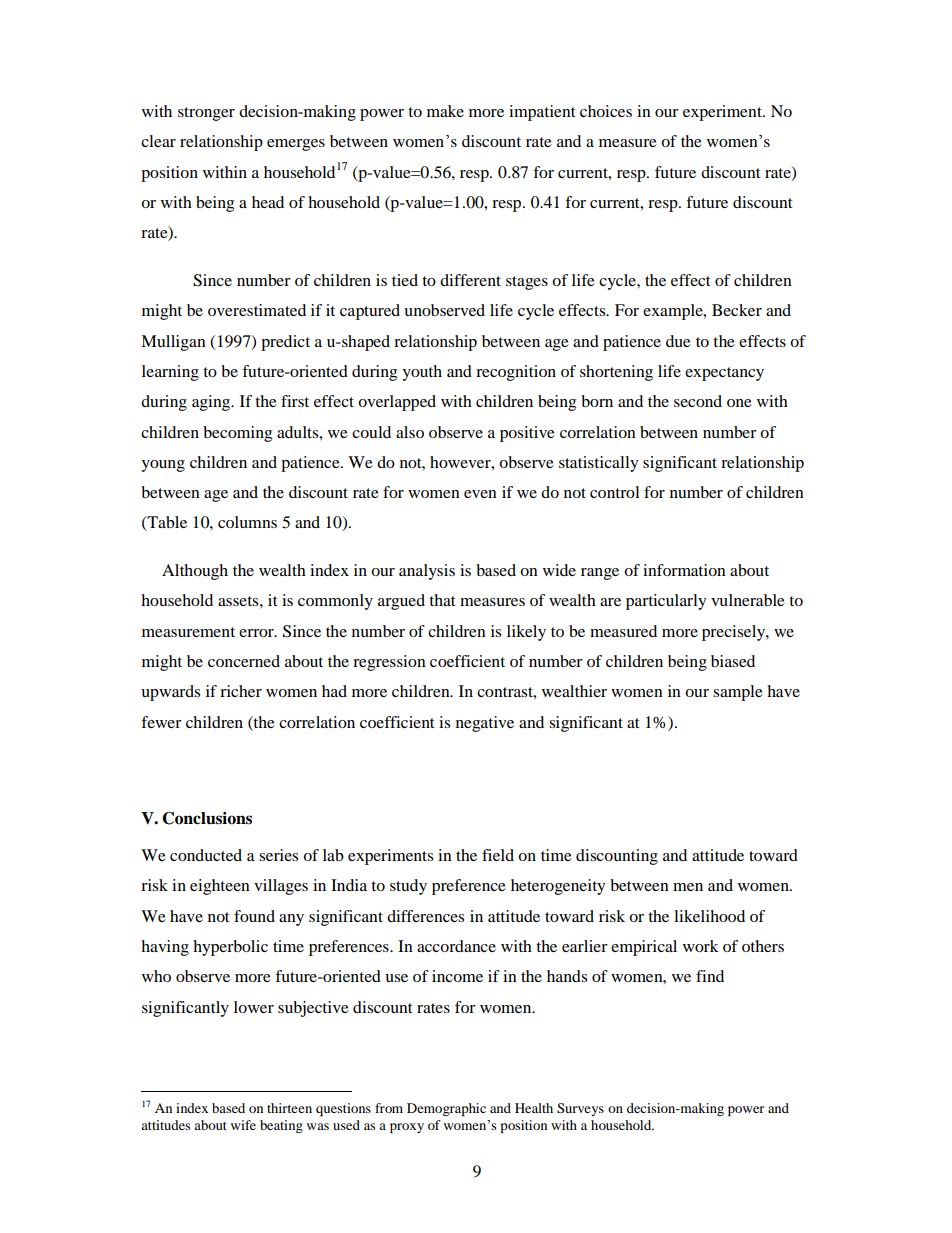 This screenshot has height=1233, width=952. I want to click on sample, so click(738, 693).
